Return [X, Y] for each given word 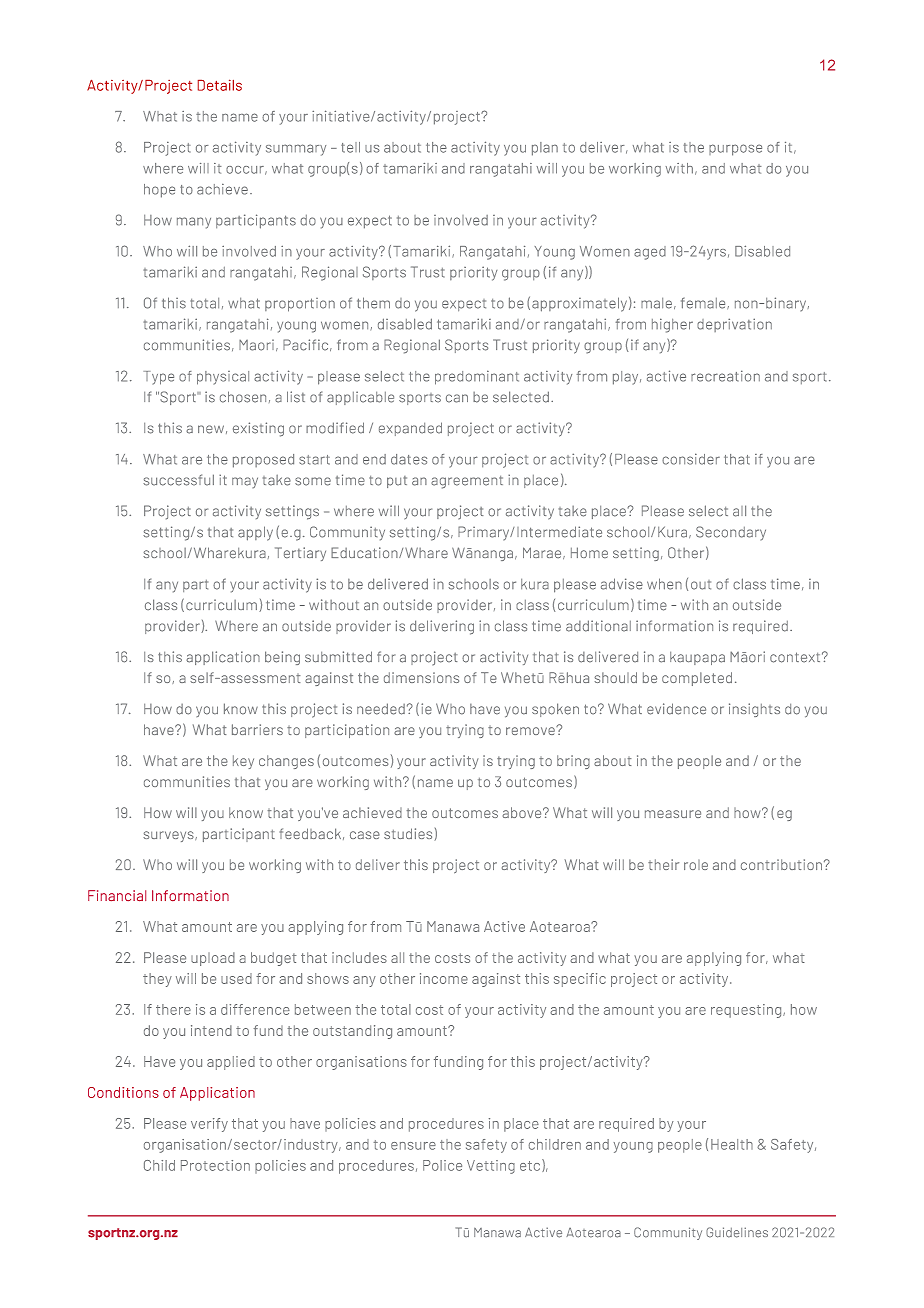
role [696, 865]
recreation [725, 376]
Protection [215, 1165]
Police [442, 1165]
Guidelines [737, 1232]
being [282, 658]
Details [220, 85]
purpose [735, 150]
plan [545, 149]
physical [223, 378]
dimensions [421, 677]
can [457, 398]
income [444, 978]
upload [213, 959]
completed [697, 679]
